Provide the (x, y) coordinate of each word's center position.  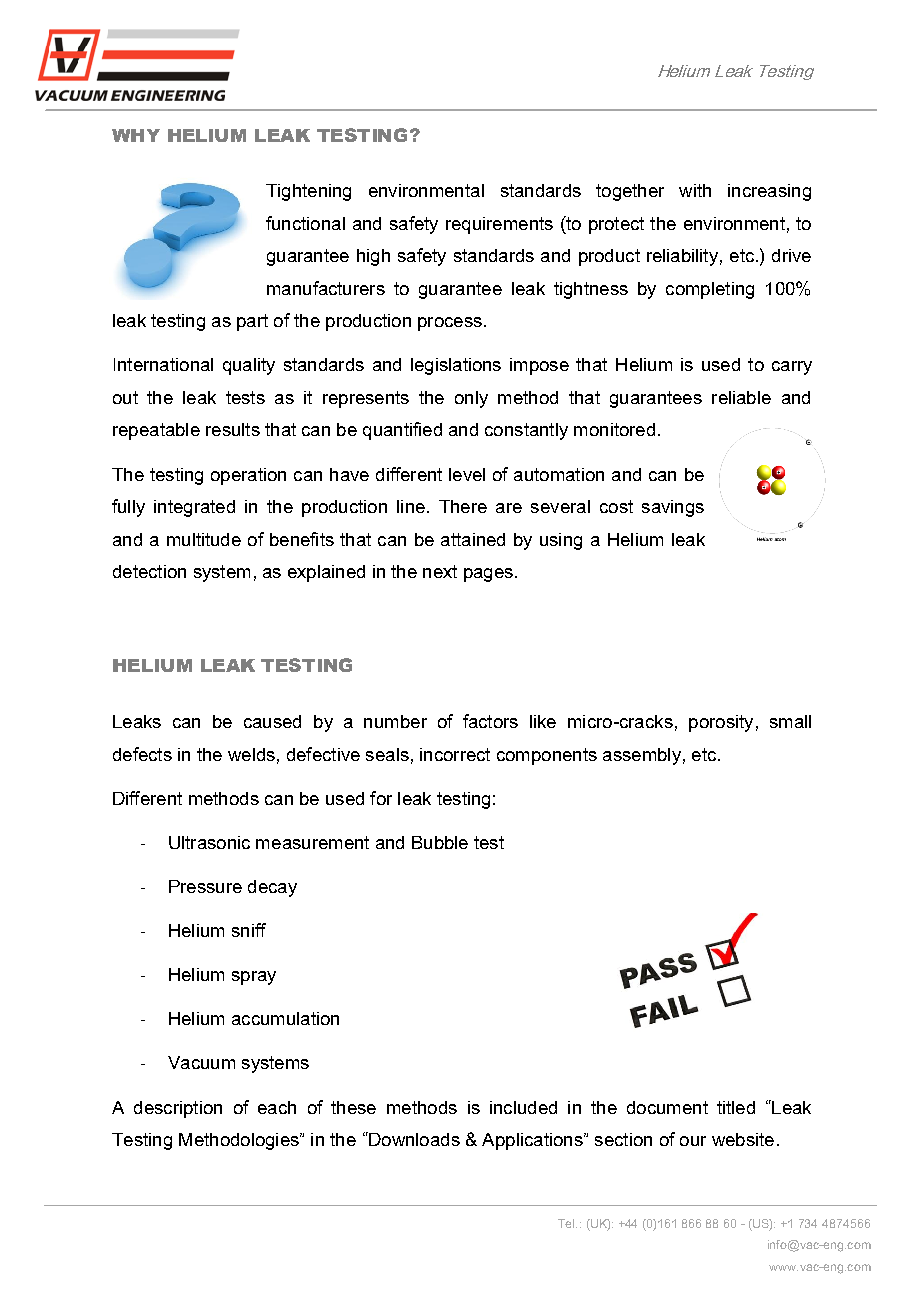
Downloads (413, 1139)
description (178, 1109)
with (695, 190)
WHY (136, 135)
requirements (499, 225)
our (693, 1141)
